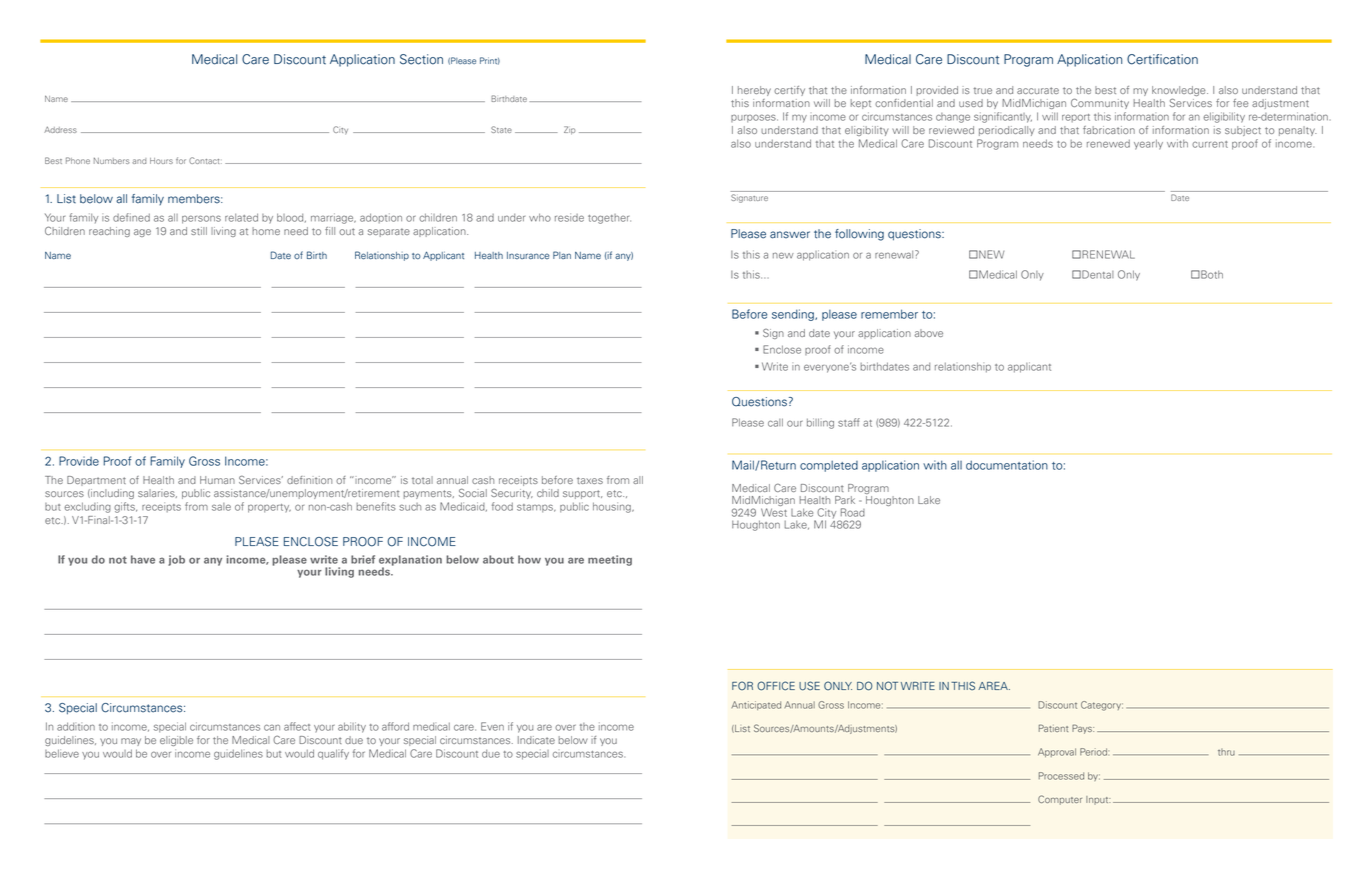 This screenshot has height=887, width=1372. What do you see at coordinates (1180, 91) in the screenshot?
I see `knowledge` at bounding box center [1180, 91].
